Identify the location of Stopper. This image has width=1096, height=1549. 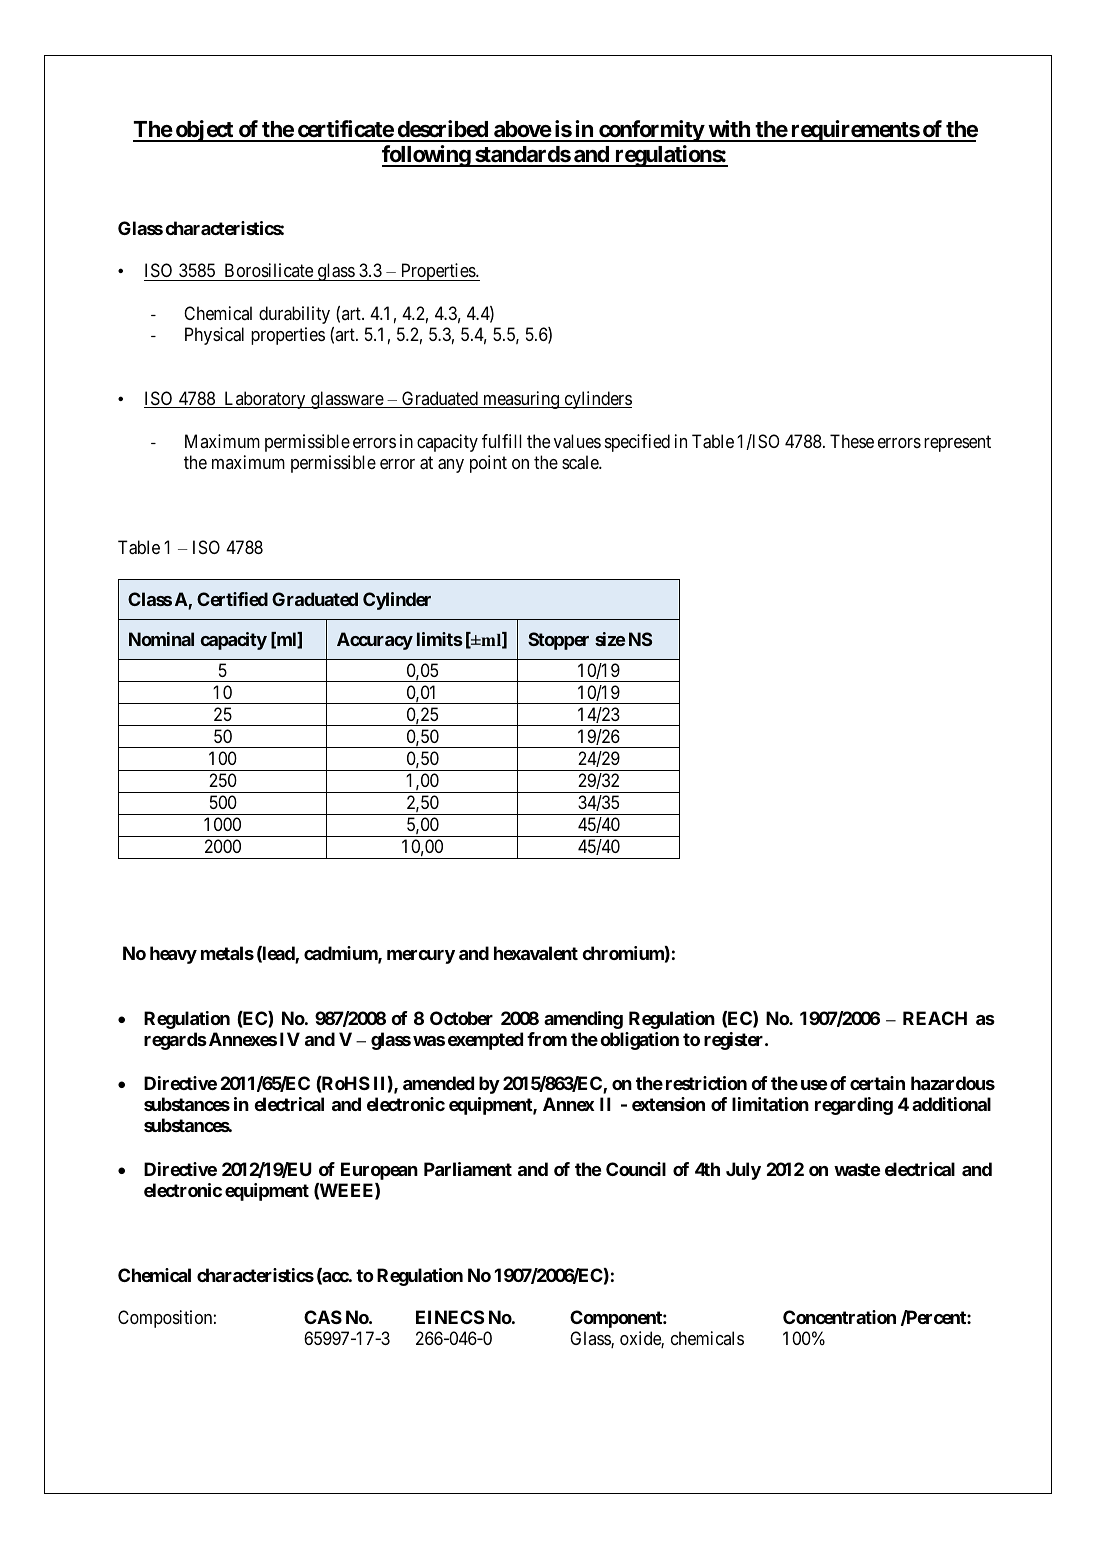
(558, 641).
